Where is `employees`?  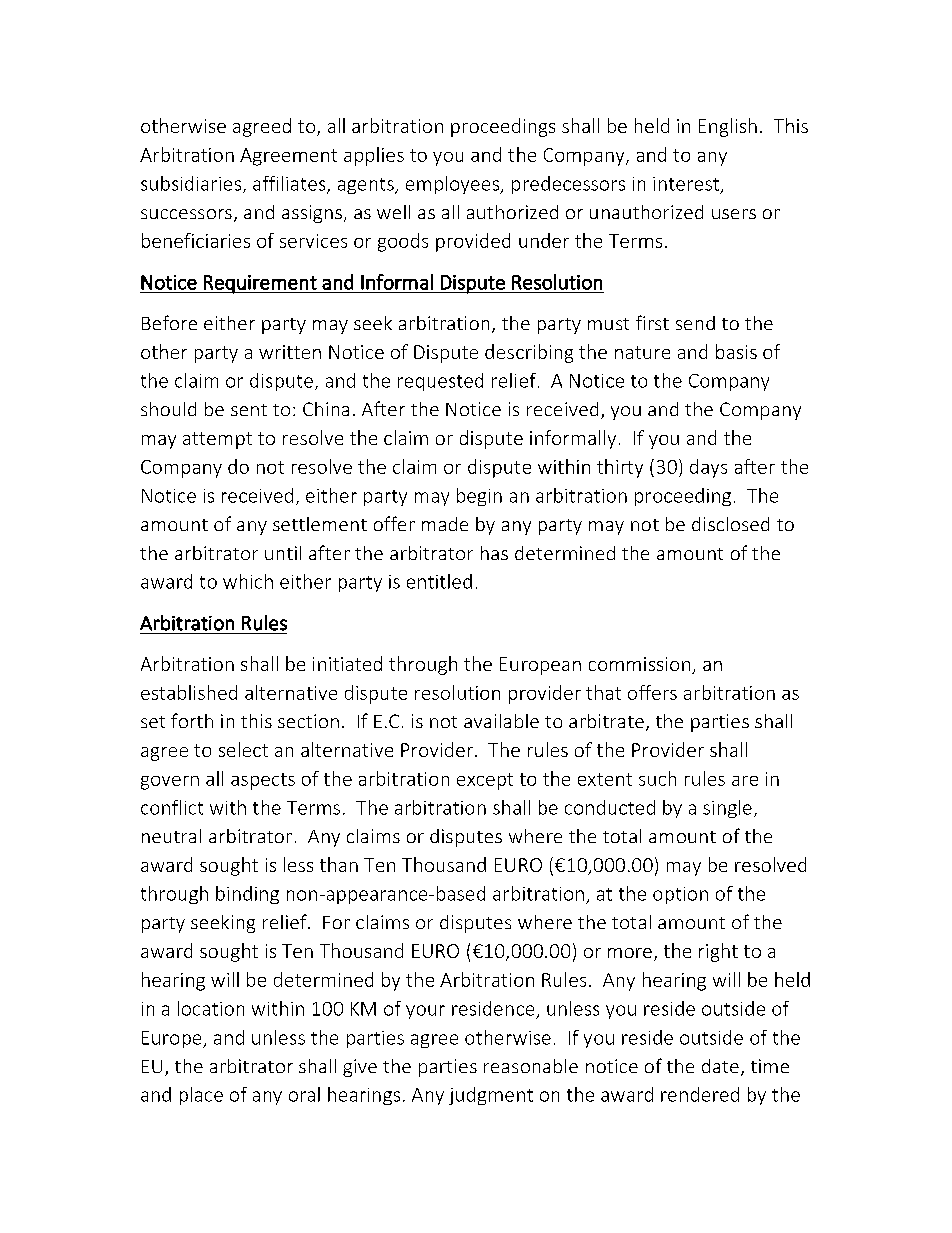 employees is located at coordinates (454, 185).
